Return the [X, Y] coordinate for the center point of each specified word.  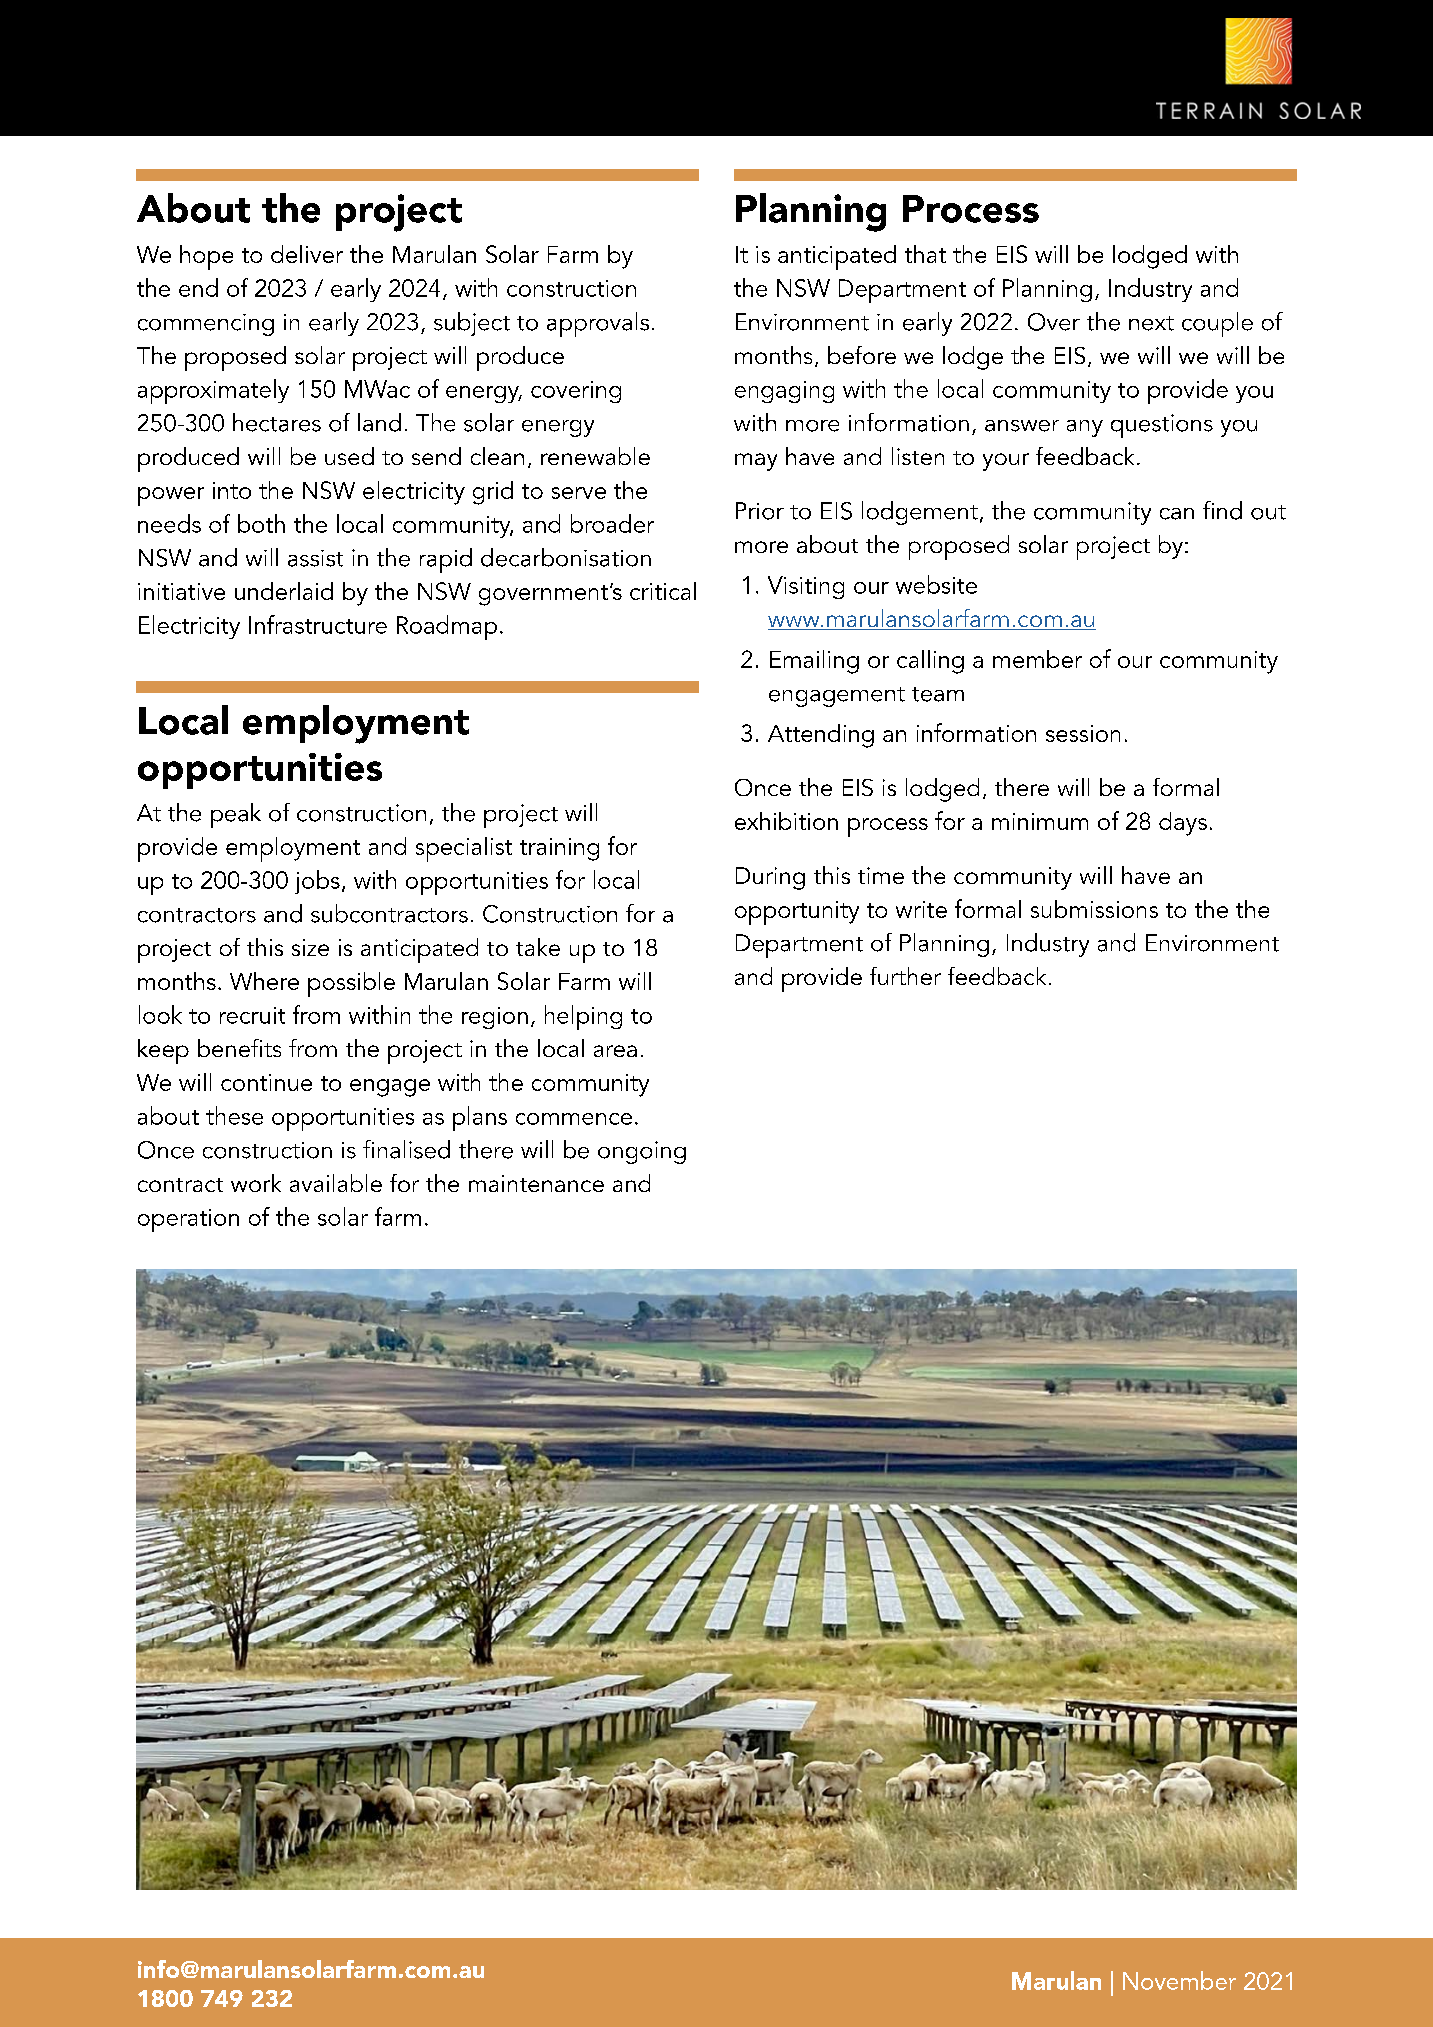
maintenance [536, 1183]
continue [266, 1082]
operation [188, 1220]
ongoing [642, 1152]
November [1179, 1980]
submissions [1094, 909]
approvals [598, 324]
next [1151, 323]
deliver [307, 254]
